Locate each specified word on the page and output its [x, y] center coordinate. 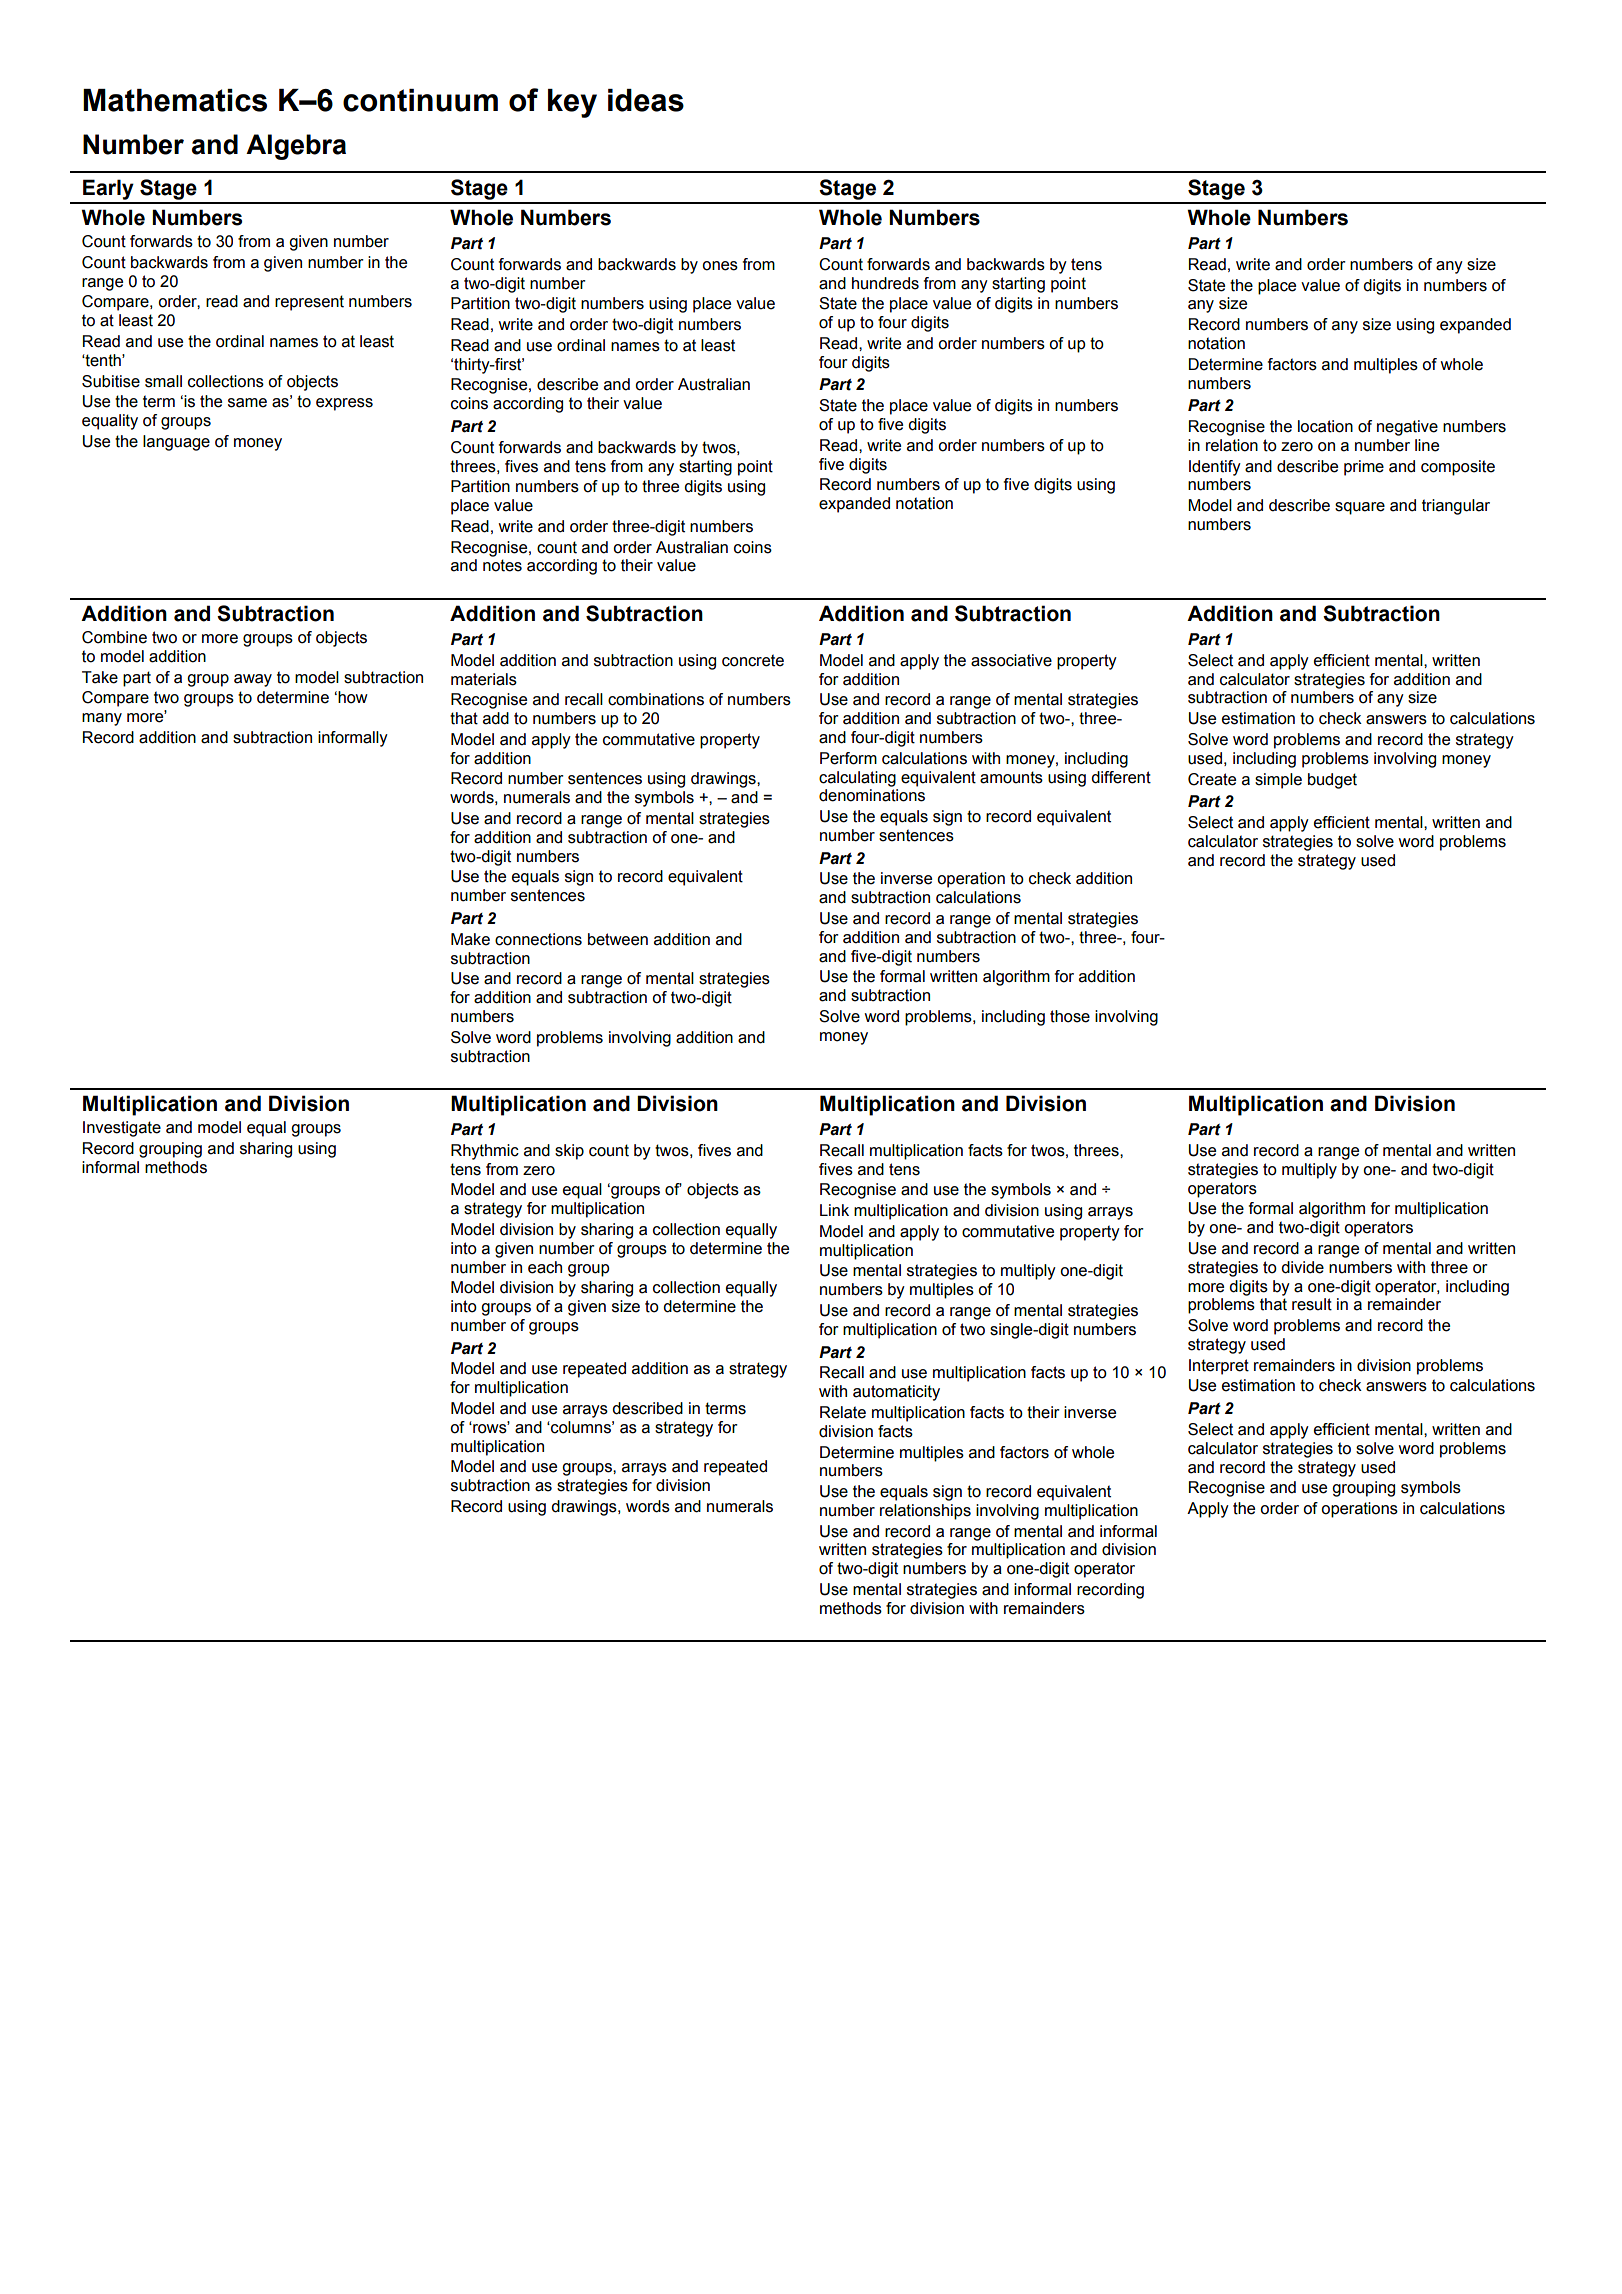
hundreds [885, 283]
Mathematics [175, 100]
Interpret [1219, 1367]
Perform [848, 758]
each [545, 1267]
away [253, 680]
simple [1278, 781]
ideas [646, 100]
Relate [843, 1412]
